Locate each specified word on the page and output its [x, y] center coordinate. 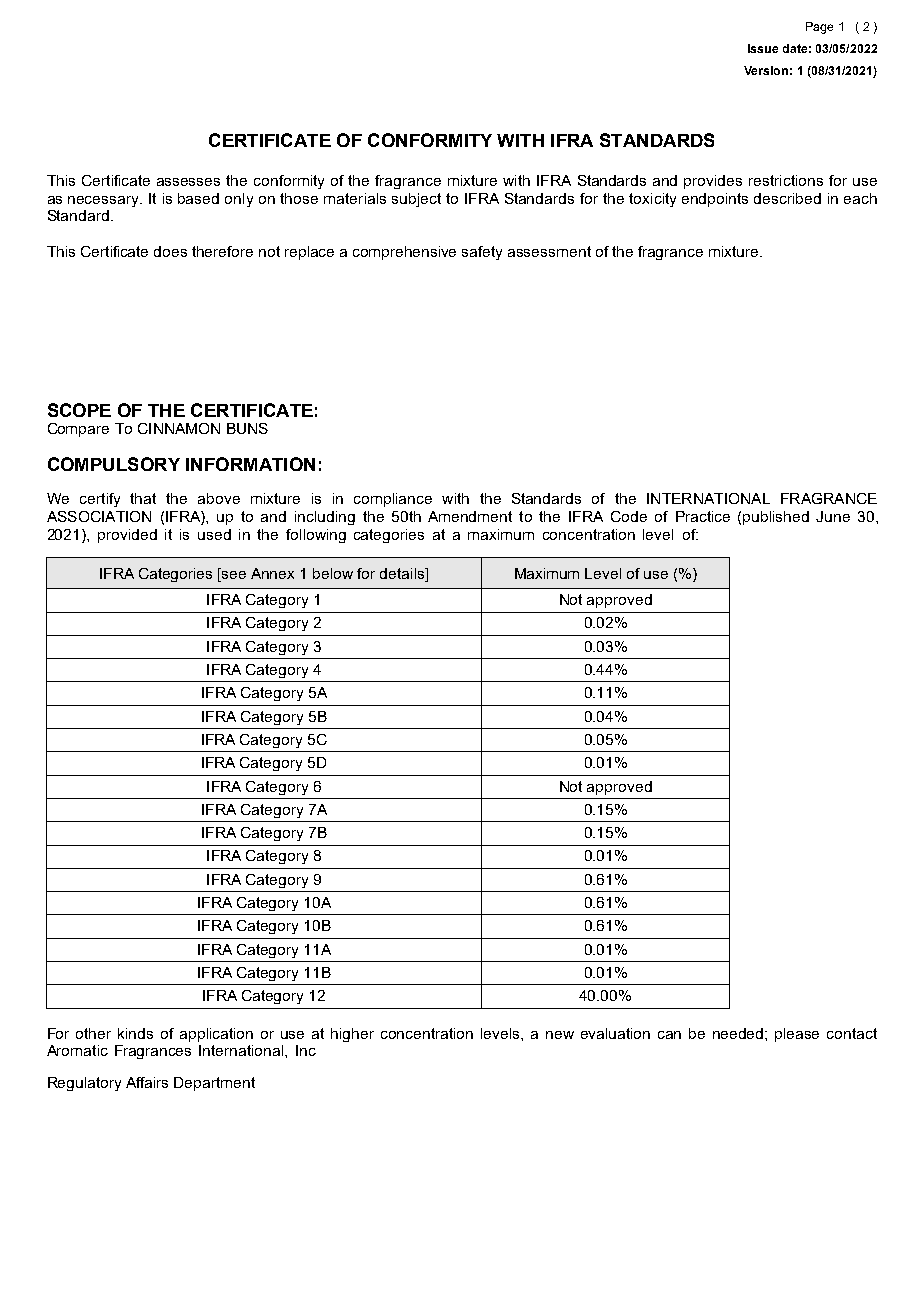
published [776, 518]
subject [416, 200]
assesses [188, 182]
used [214, 534]
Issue [763, 48]
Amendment [470, 516]
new [560, 1035]
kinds [135, 1033]
